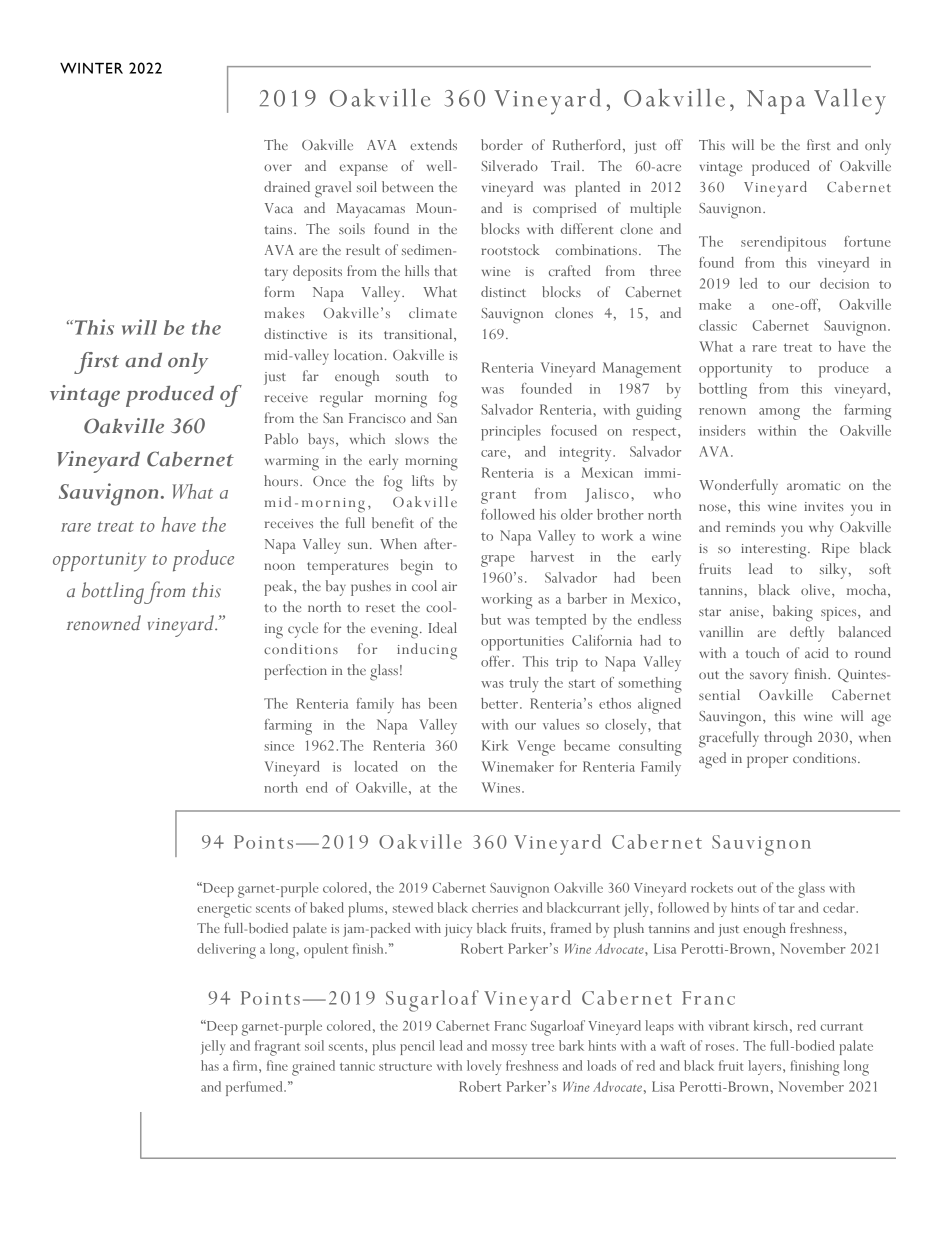 This screenshot has width=952, height=1233. What do you see at coordinates (498, 561) in the screenshot?
I see `grape` at bounding box center [498, 561].
